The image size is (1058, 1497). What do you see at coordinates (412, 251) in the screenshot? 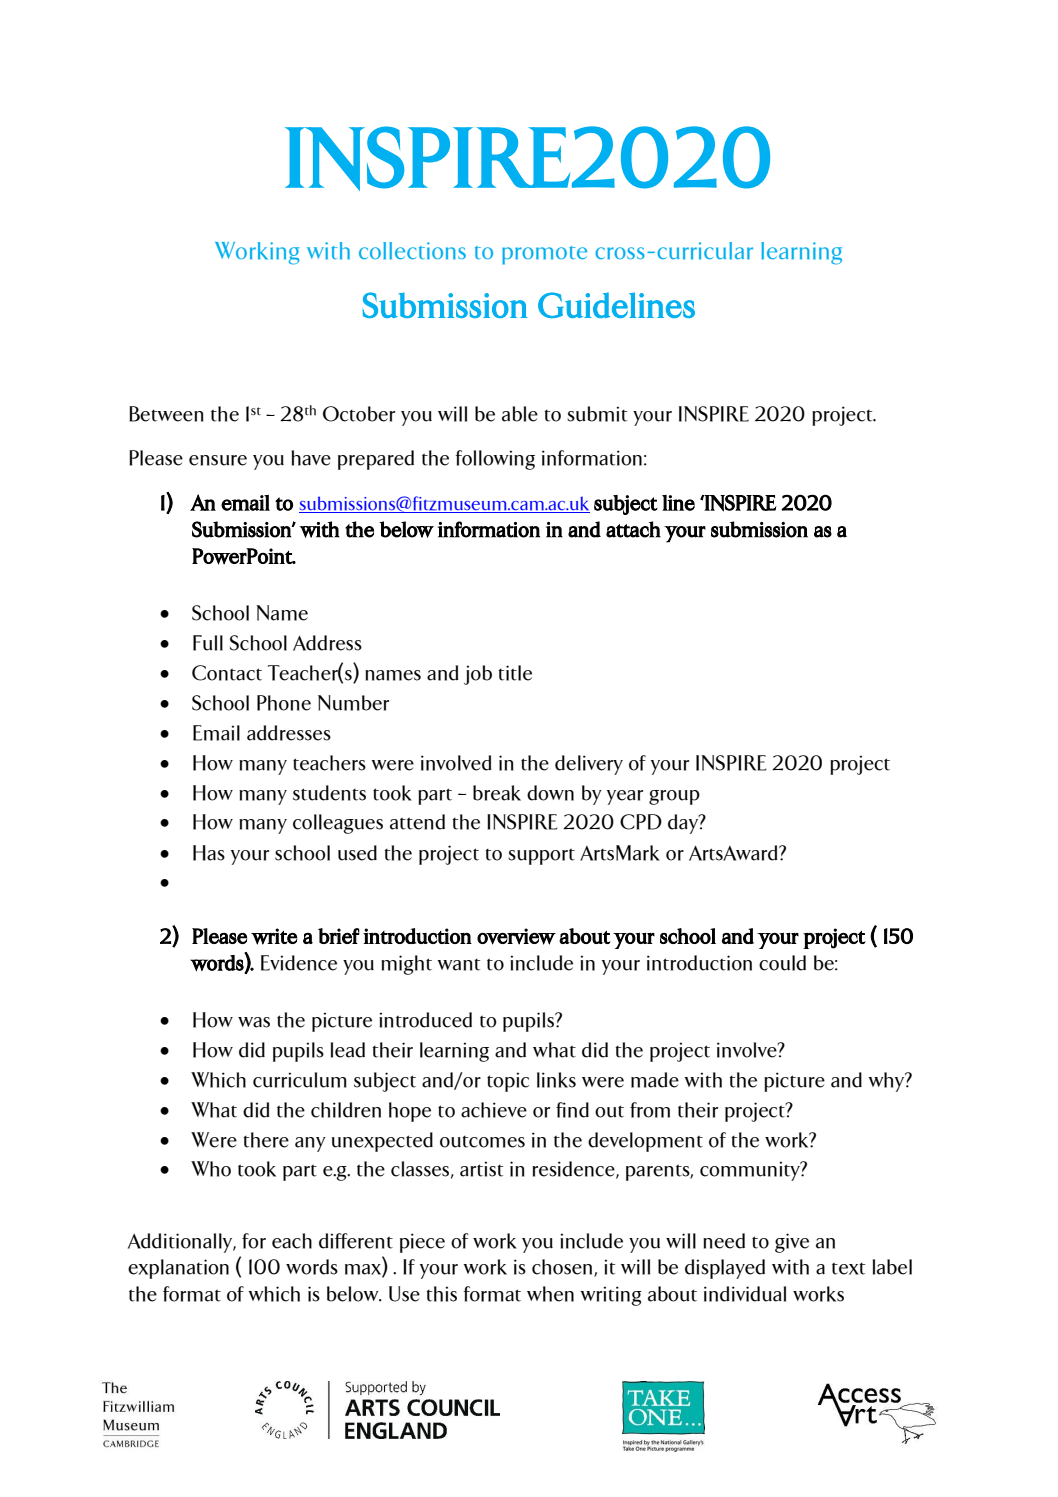
I see `collections` at bounding box center [412, 251].
